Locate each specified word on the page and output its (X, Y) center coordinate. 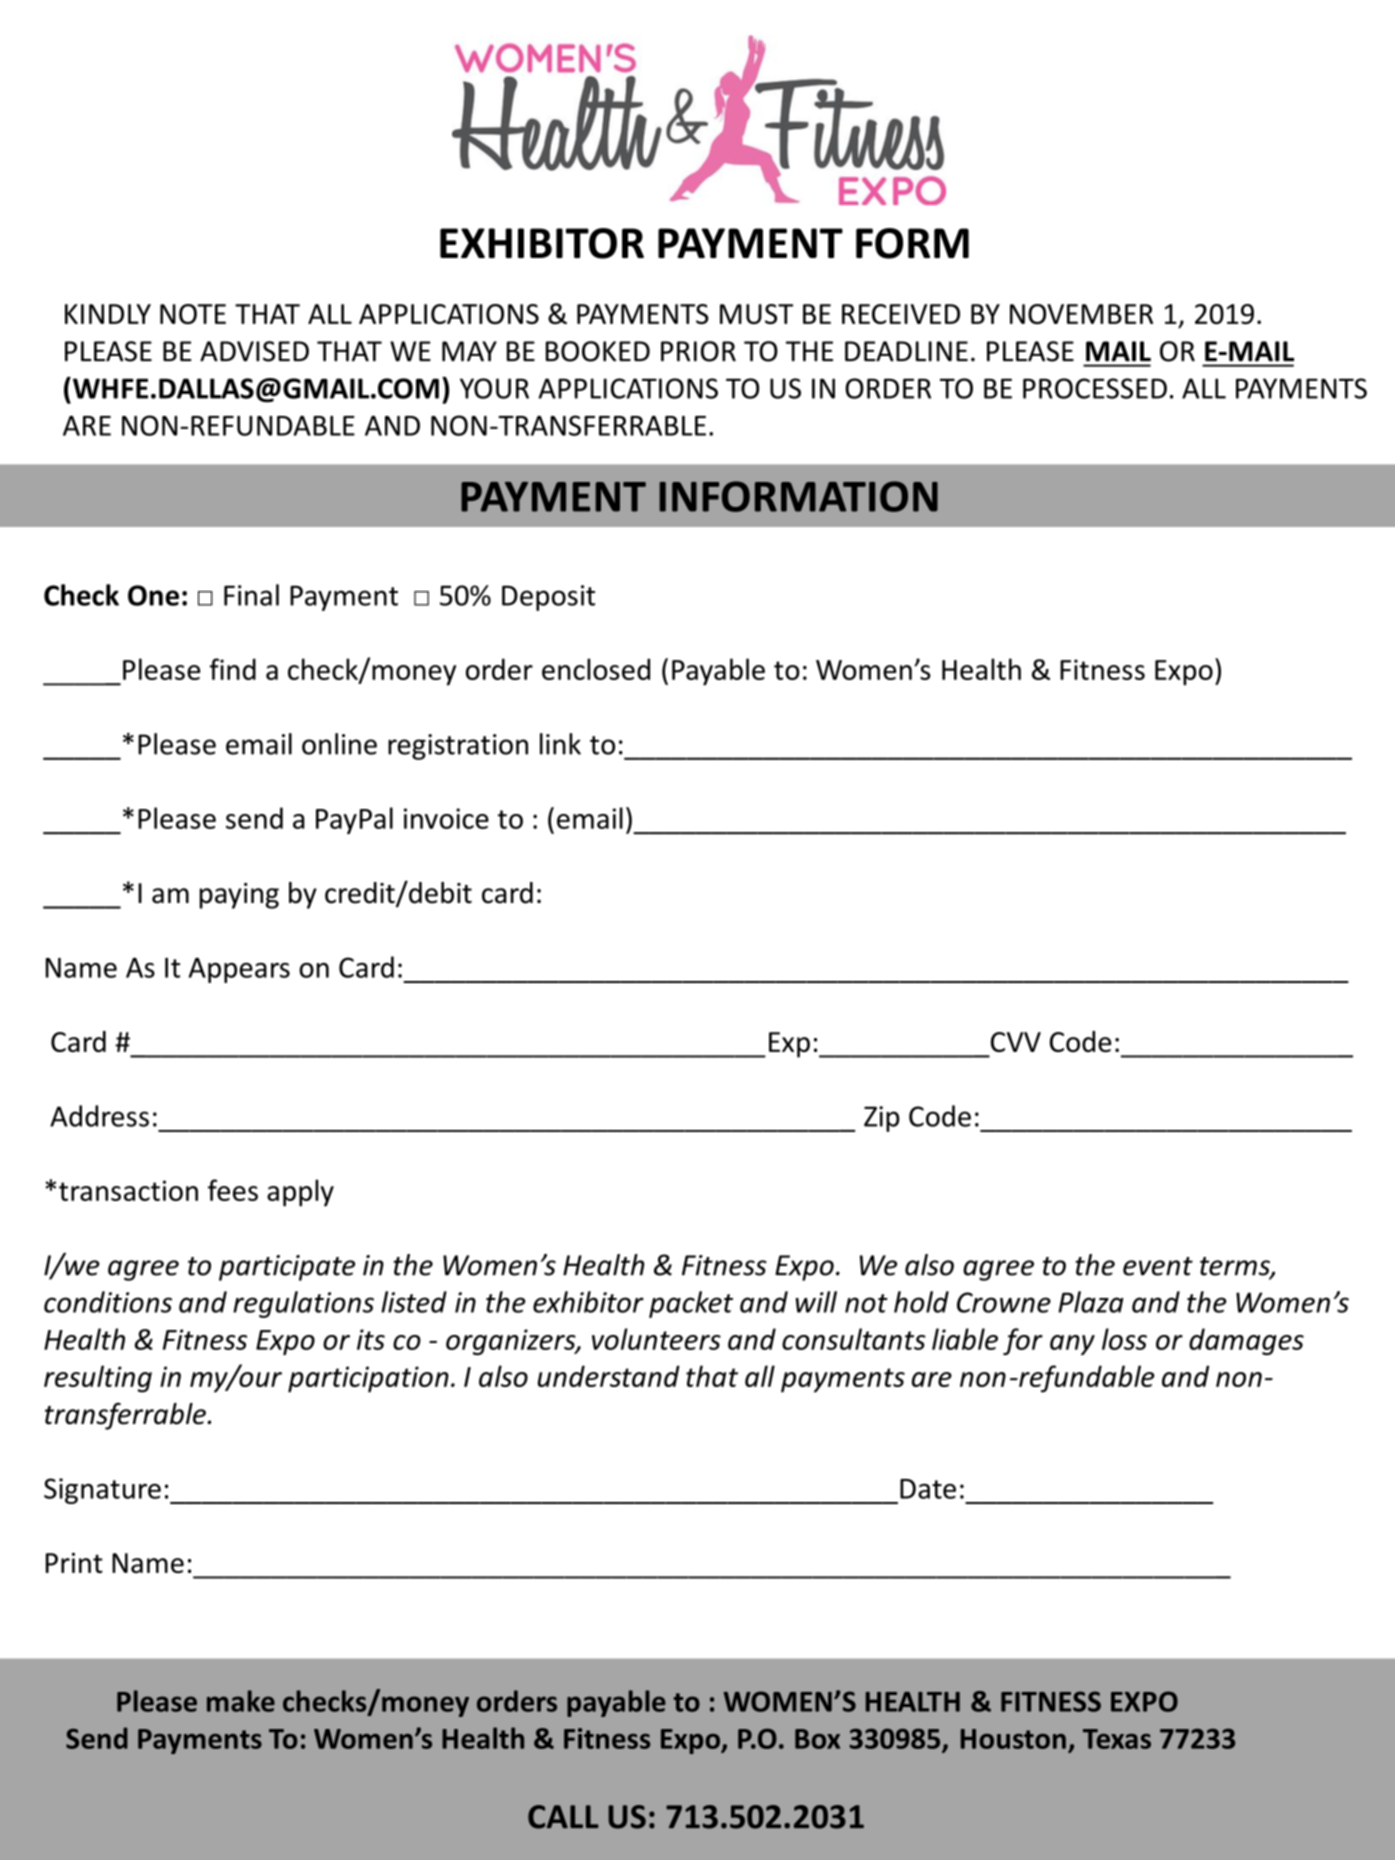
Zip (882, 1119)
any (1072, 1345)
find (233, 669)
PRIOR (698, 351)
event (1158, 1266)
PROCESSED (1095, 388)
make (241, 1701)
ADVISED (254, 351)
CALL (563, 1817)
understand (609, 1376)
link (560, 744)
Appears (239, 970)
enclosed (596, 669)
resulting (98, 1379)
